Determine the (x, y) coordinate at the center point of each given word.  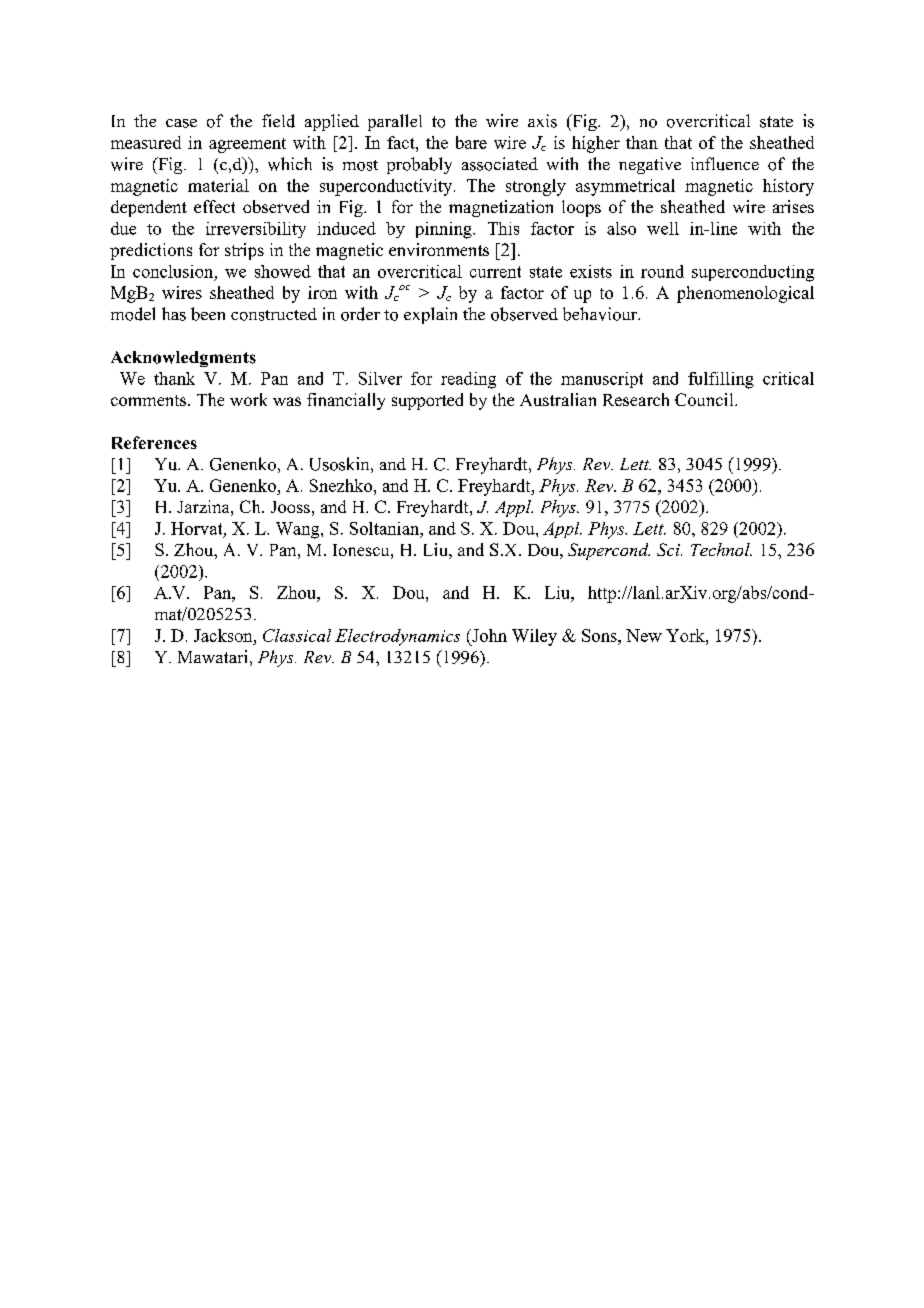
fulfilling (721, 380)
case (181, 123)
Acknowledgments (183, 359)
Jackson (224, 635)
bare (471, 142)
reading (468, 380)
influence (725, 164)
